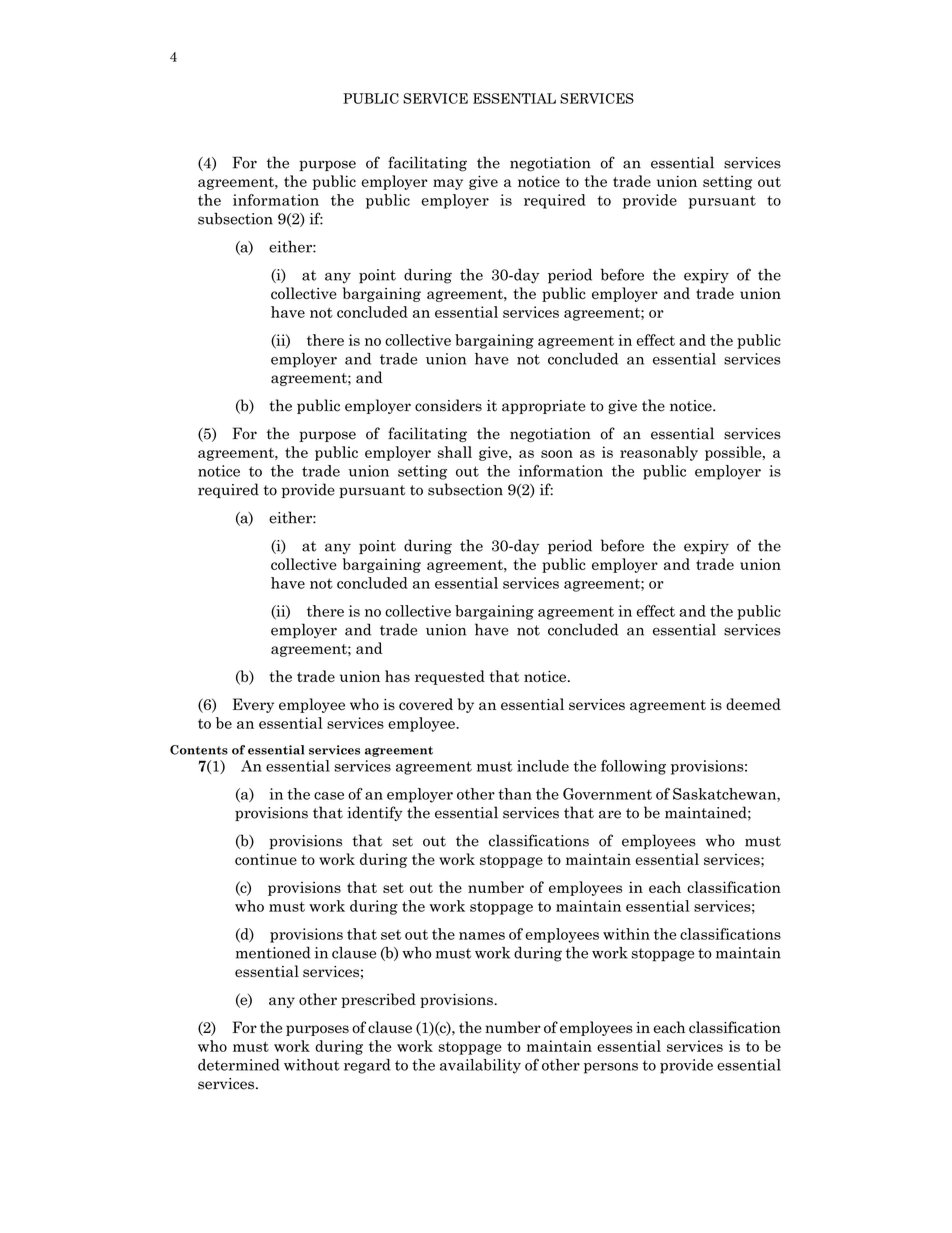 This screenshot has height=1233, width=952. Describe the element at coordinates (448, 405) in the screenshot. I see `considers` at that location.
